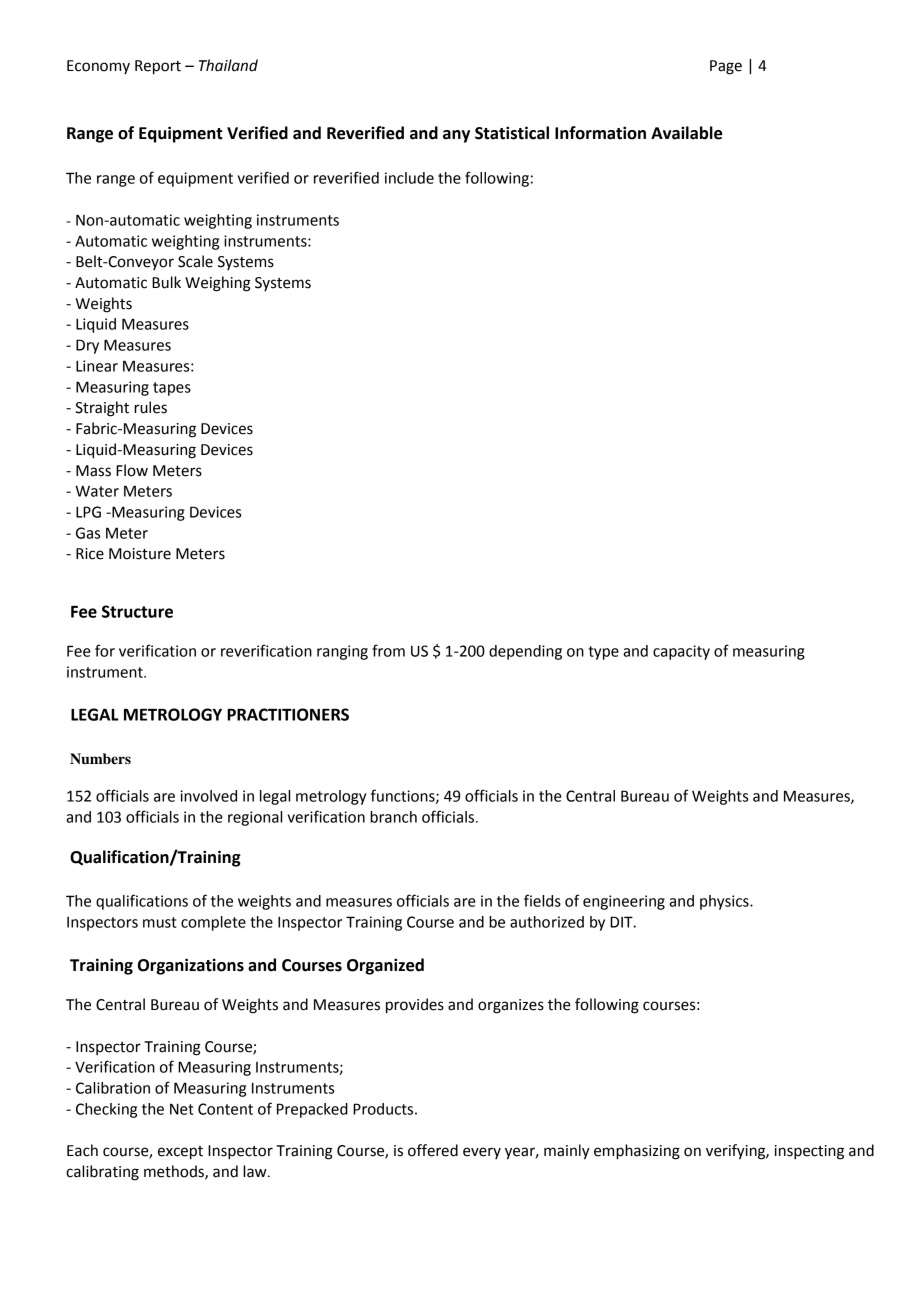 This screenshot has height=1308, width=924. I want to click on from, so click(388, 650).
